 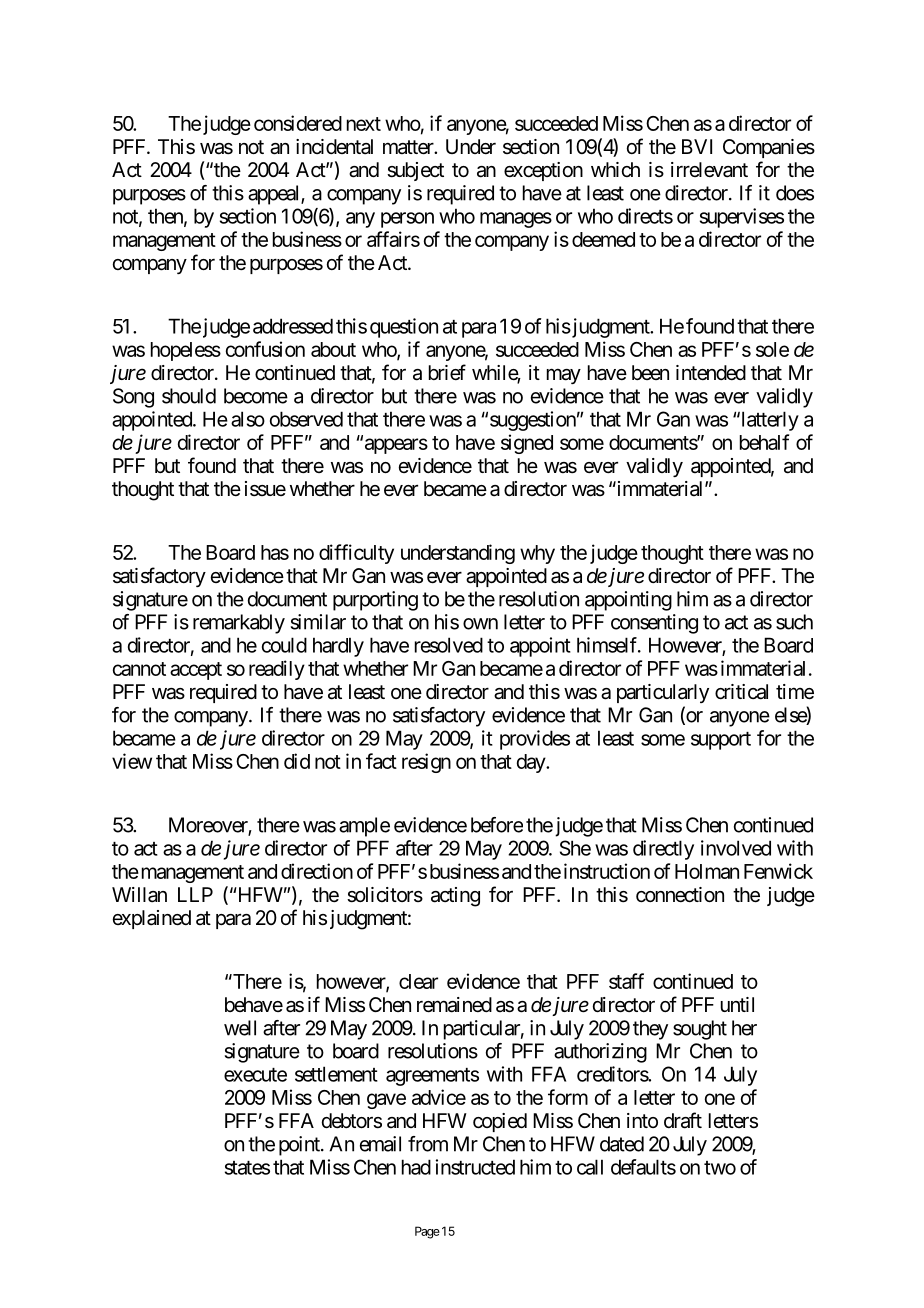 I want to click on subject, so click(x=415, y=171).
